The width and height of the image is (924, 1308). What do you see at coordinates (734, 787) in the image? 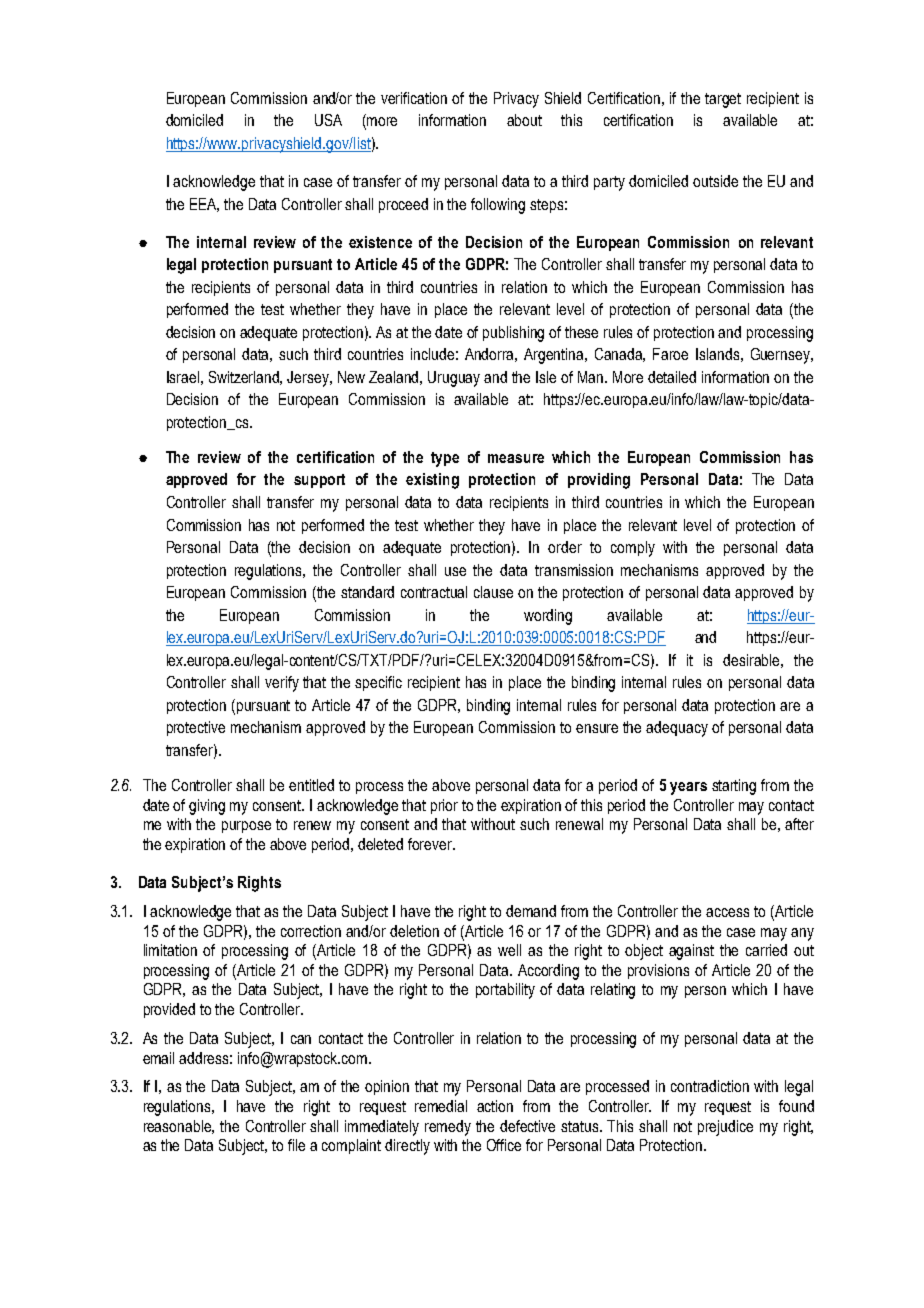
I see `starting` at bounding box center [734, 787].
